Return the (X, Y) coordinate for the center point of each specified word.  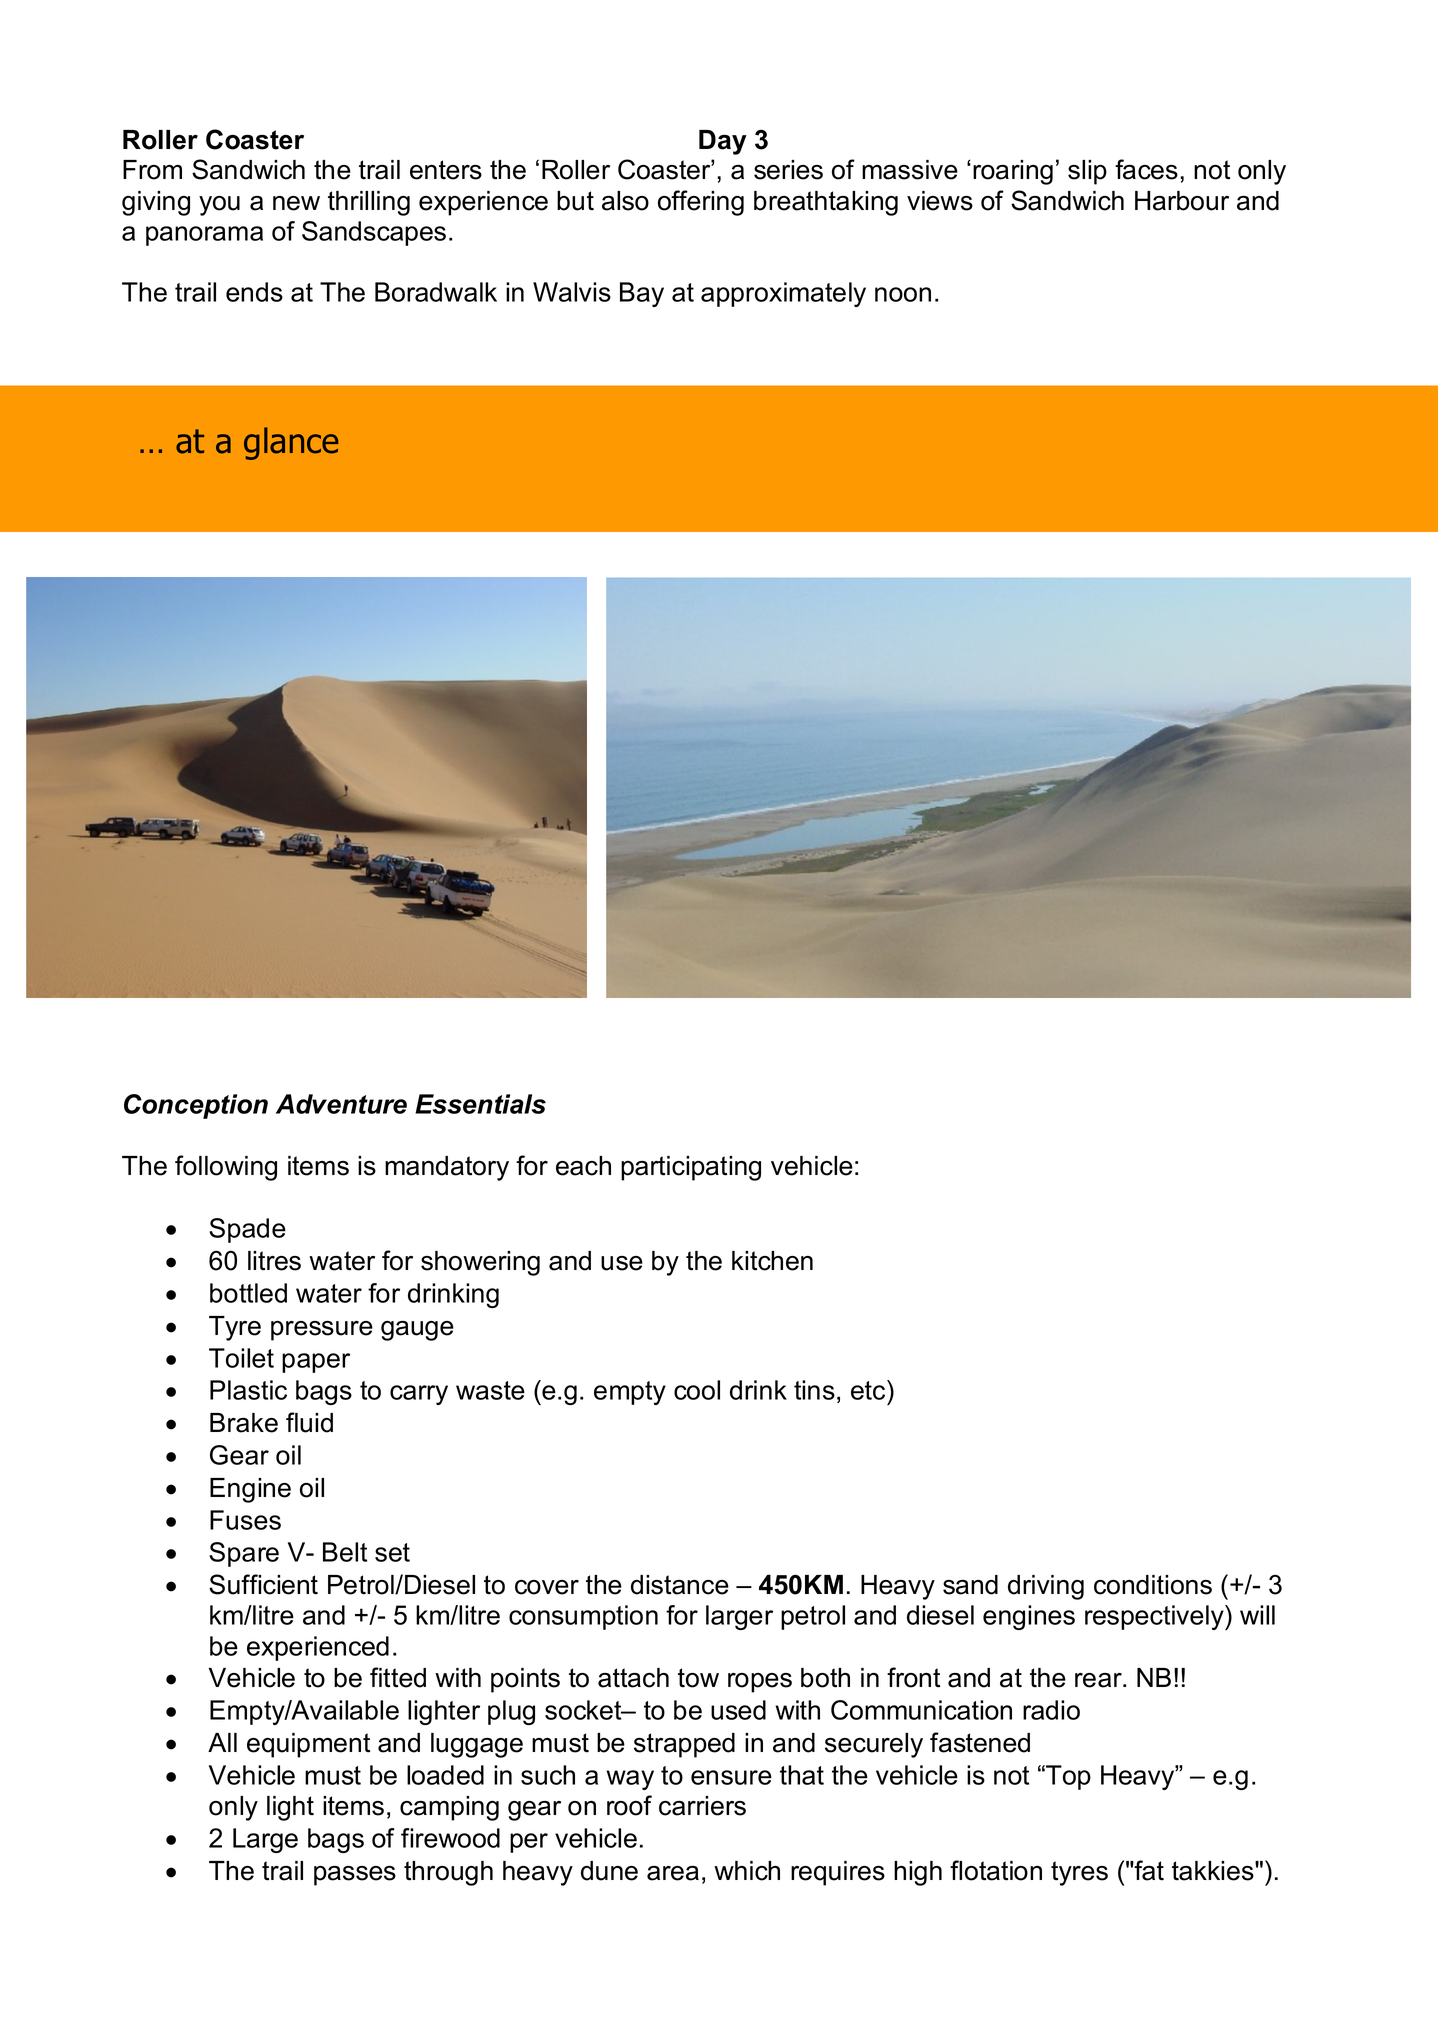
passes (355, 1876)
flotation (996, 1870)
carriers (702, 1806)
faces (1146, 169)
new (296, 203)
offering (701, 203)
